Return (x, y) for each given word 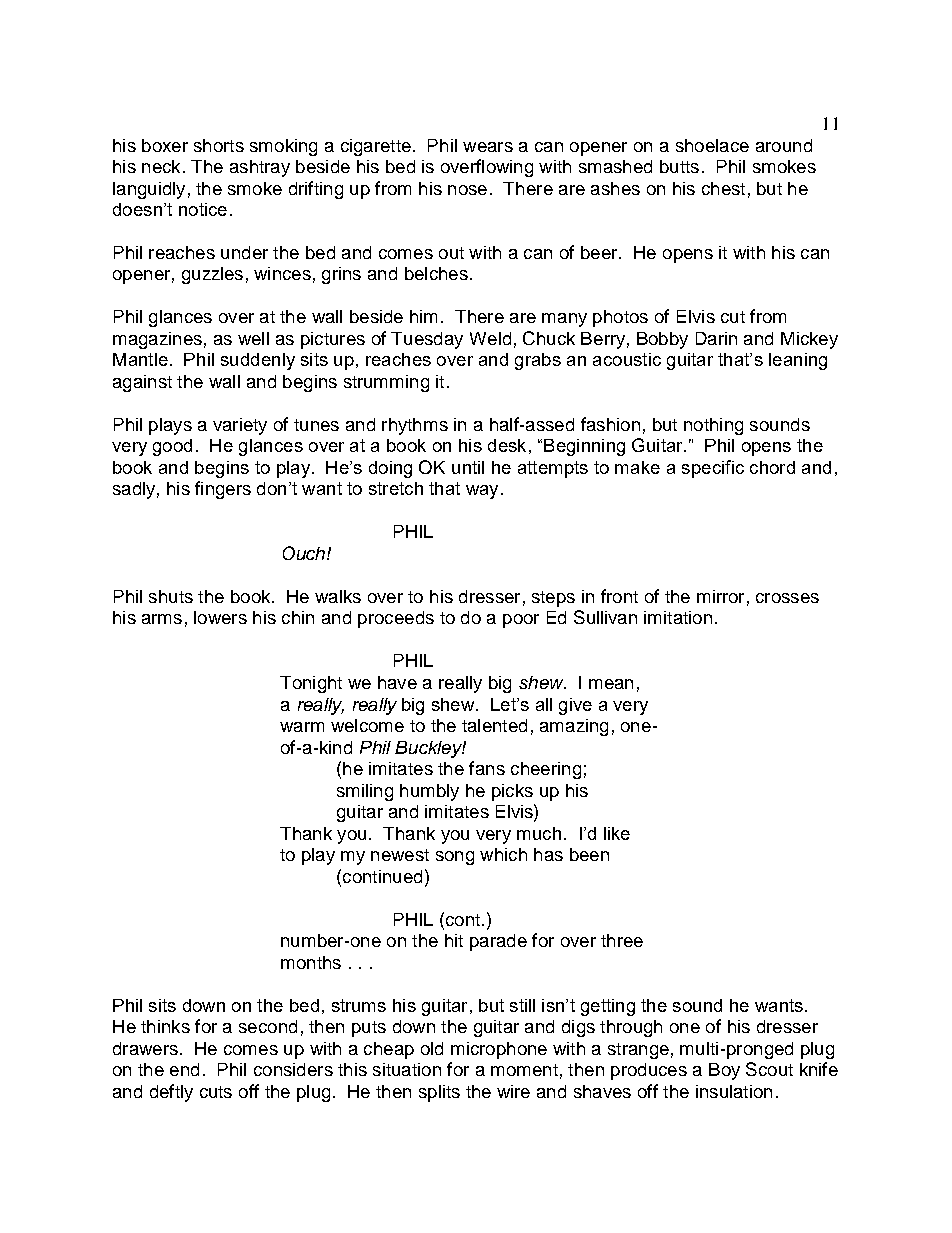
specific (713, 469)
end (184, 1069)
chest (723, 188)
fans (487, 768)
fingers (223, 490)
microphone (499, 1050)
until (468, 467)
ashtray (260, 168)
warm (302, 727)
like (617, 833)
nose (467, 190)
